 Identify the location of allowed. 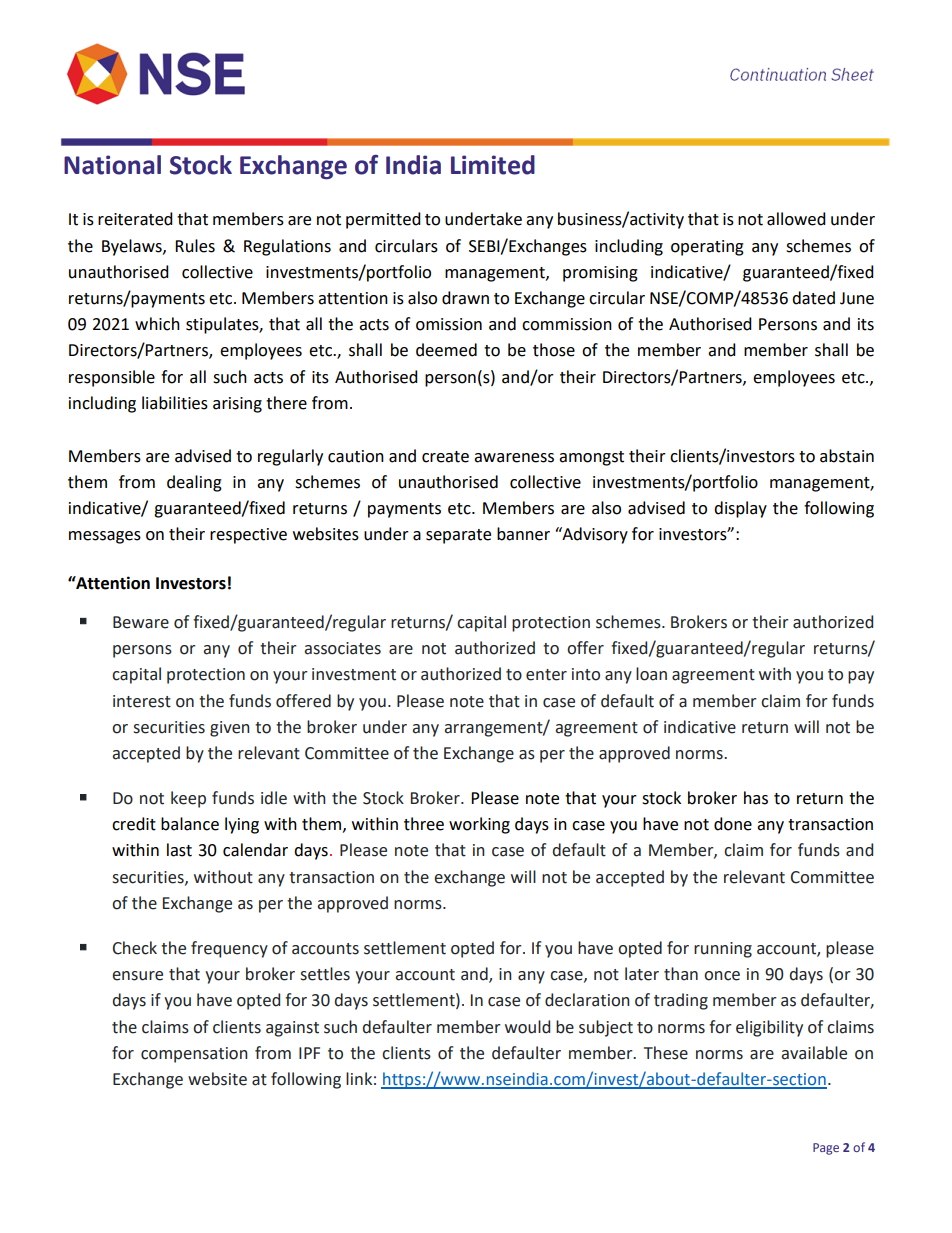
(796, 219).
